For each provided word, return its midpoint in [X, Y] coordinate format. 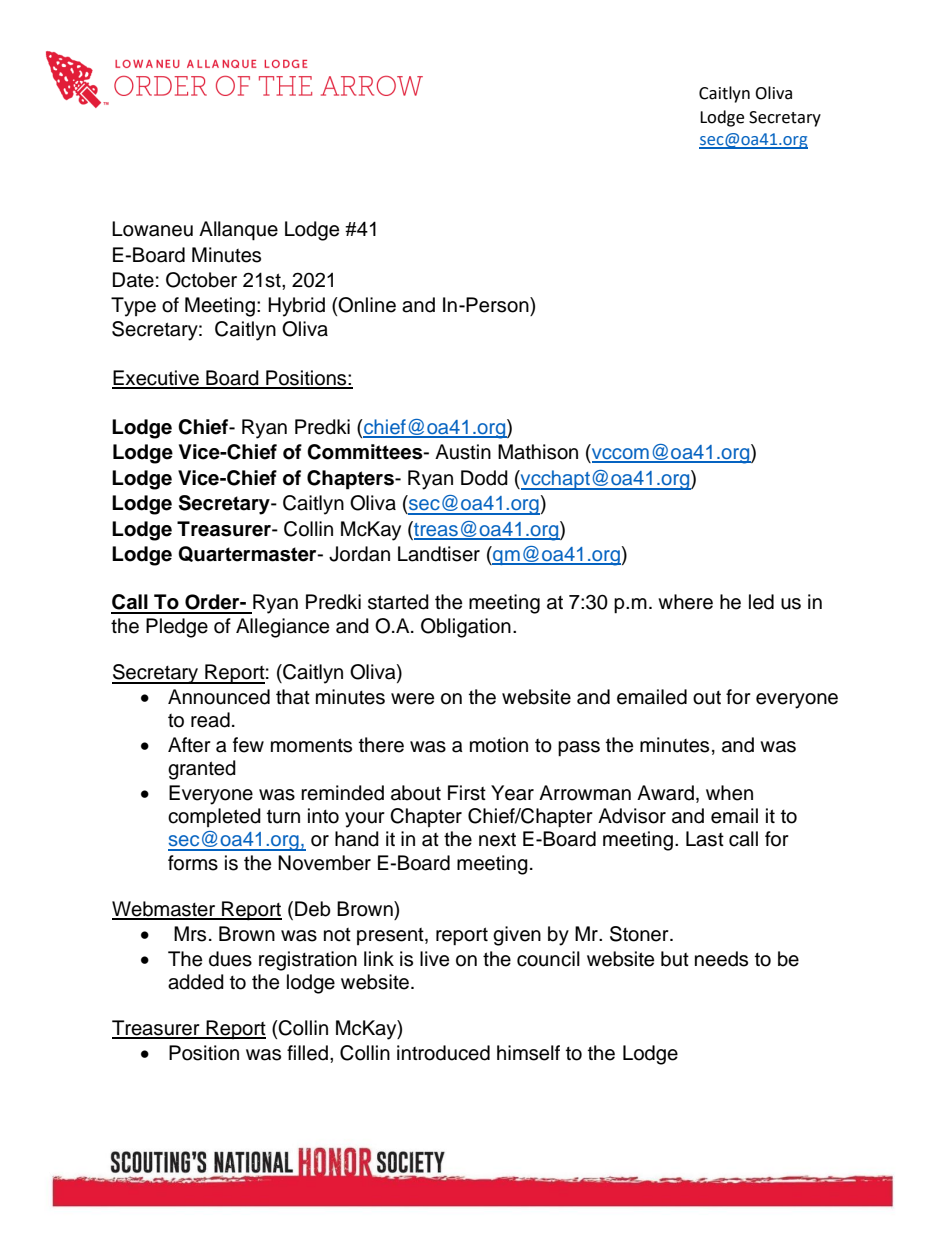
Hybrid [296, 307]
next [497, 840]
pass [579, 749]
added [196, 982]
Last [705, 839]
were [412, 699]
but [675, 959]
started [398, 602]
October [201, 280]
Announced [219, 697]
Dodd [484, 478]
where [685, 602]
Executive [156, 379]
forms [193, 863]
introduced [443, 1053]
